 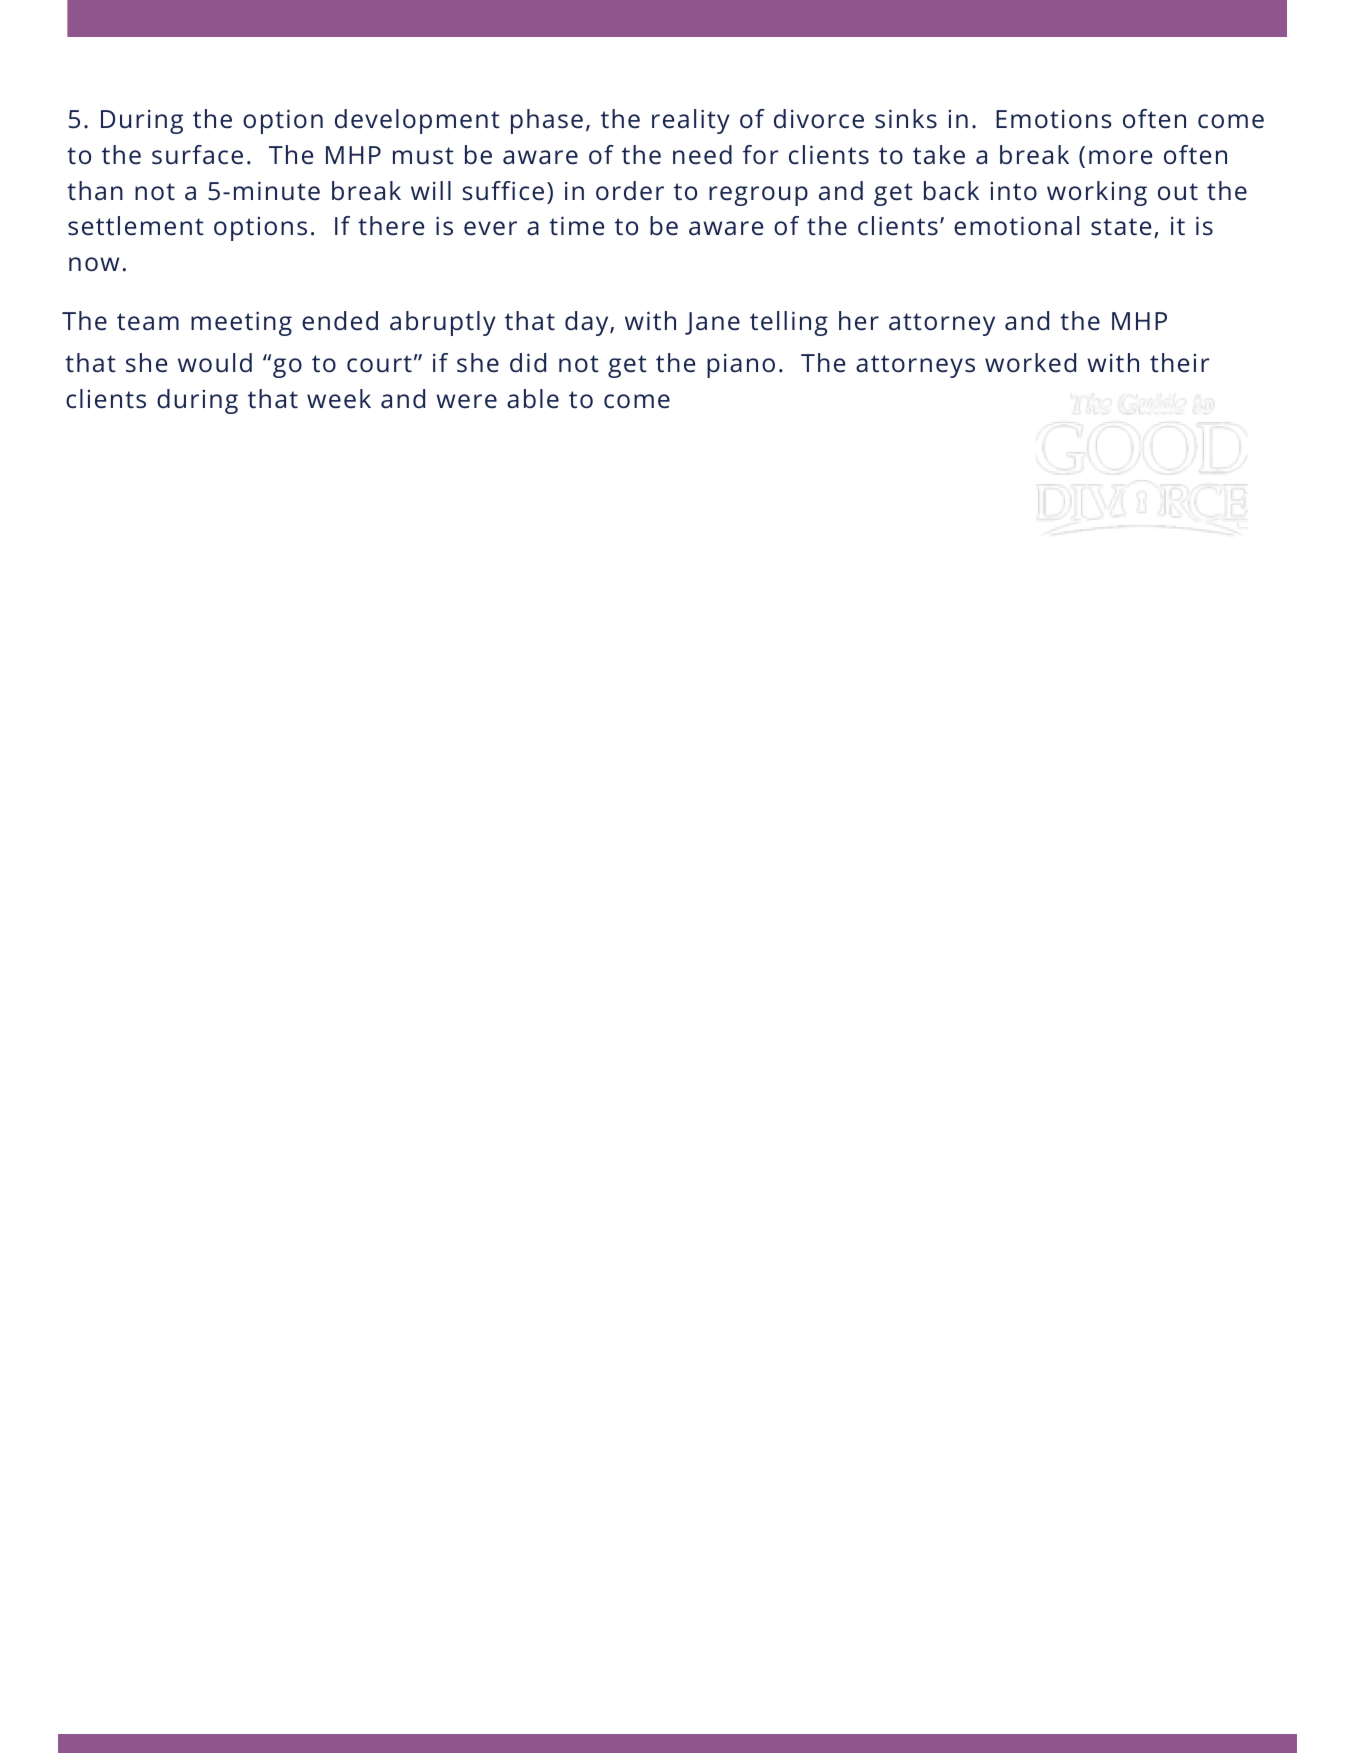 I want to click on than, so click(x=95, y=191).
